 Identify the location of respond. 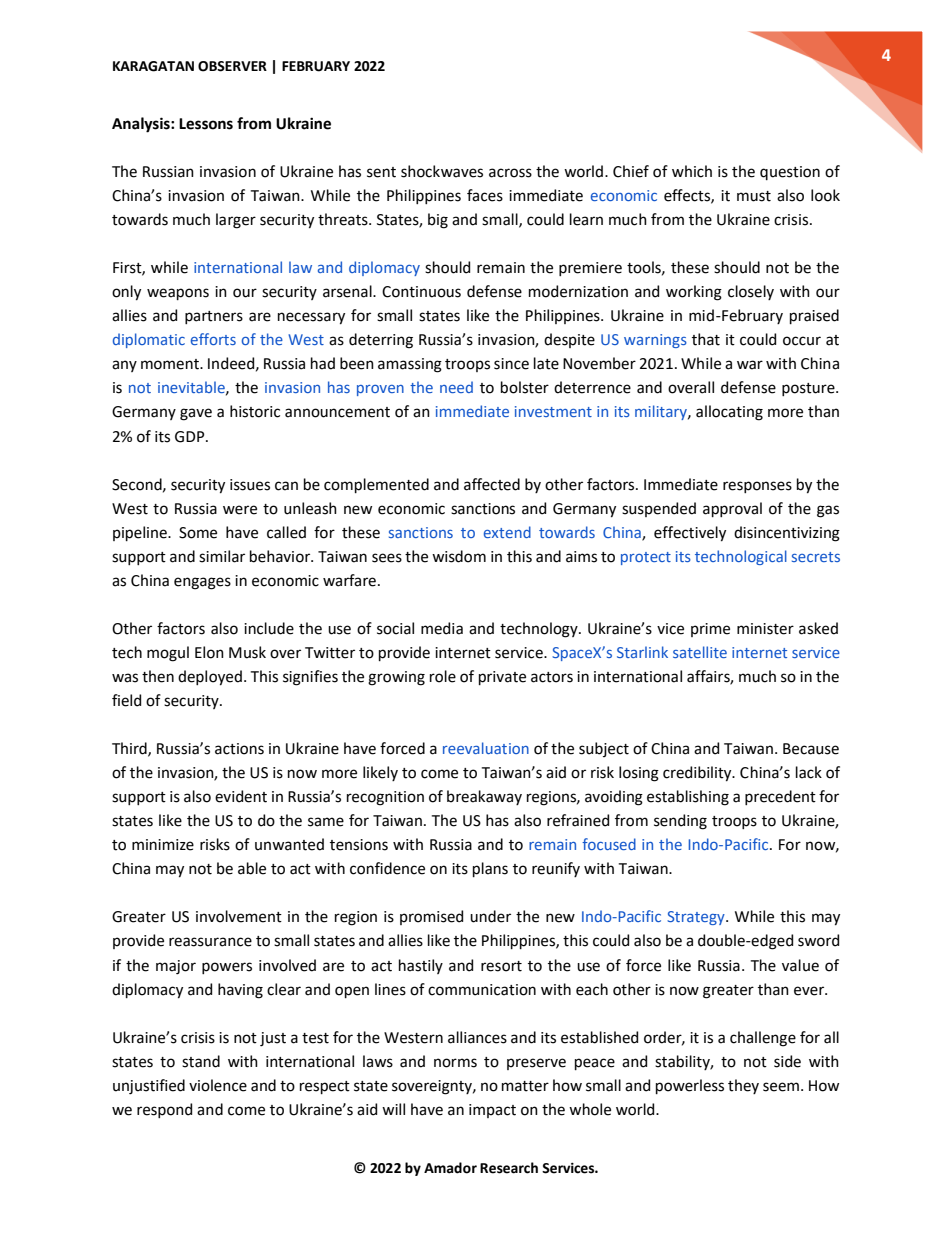
(164, 1110).
